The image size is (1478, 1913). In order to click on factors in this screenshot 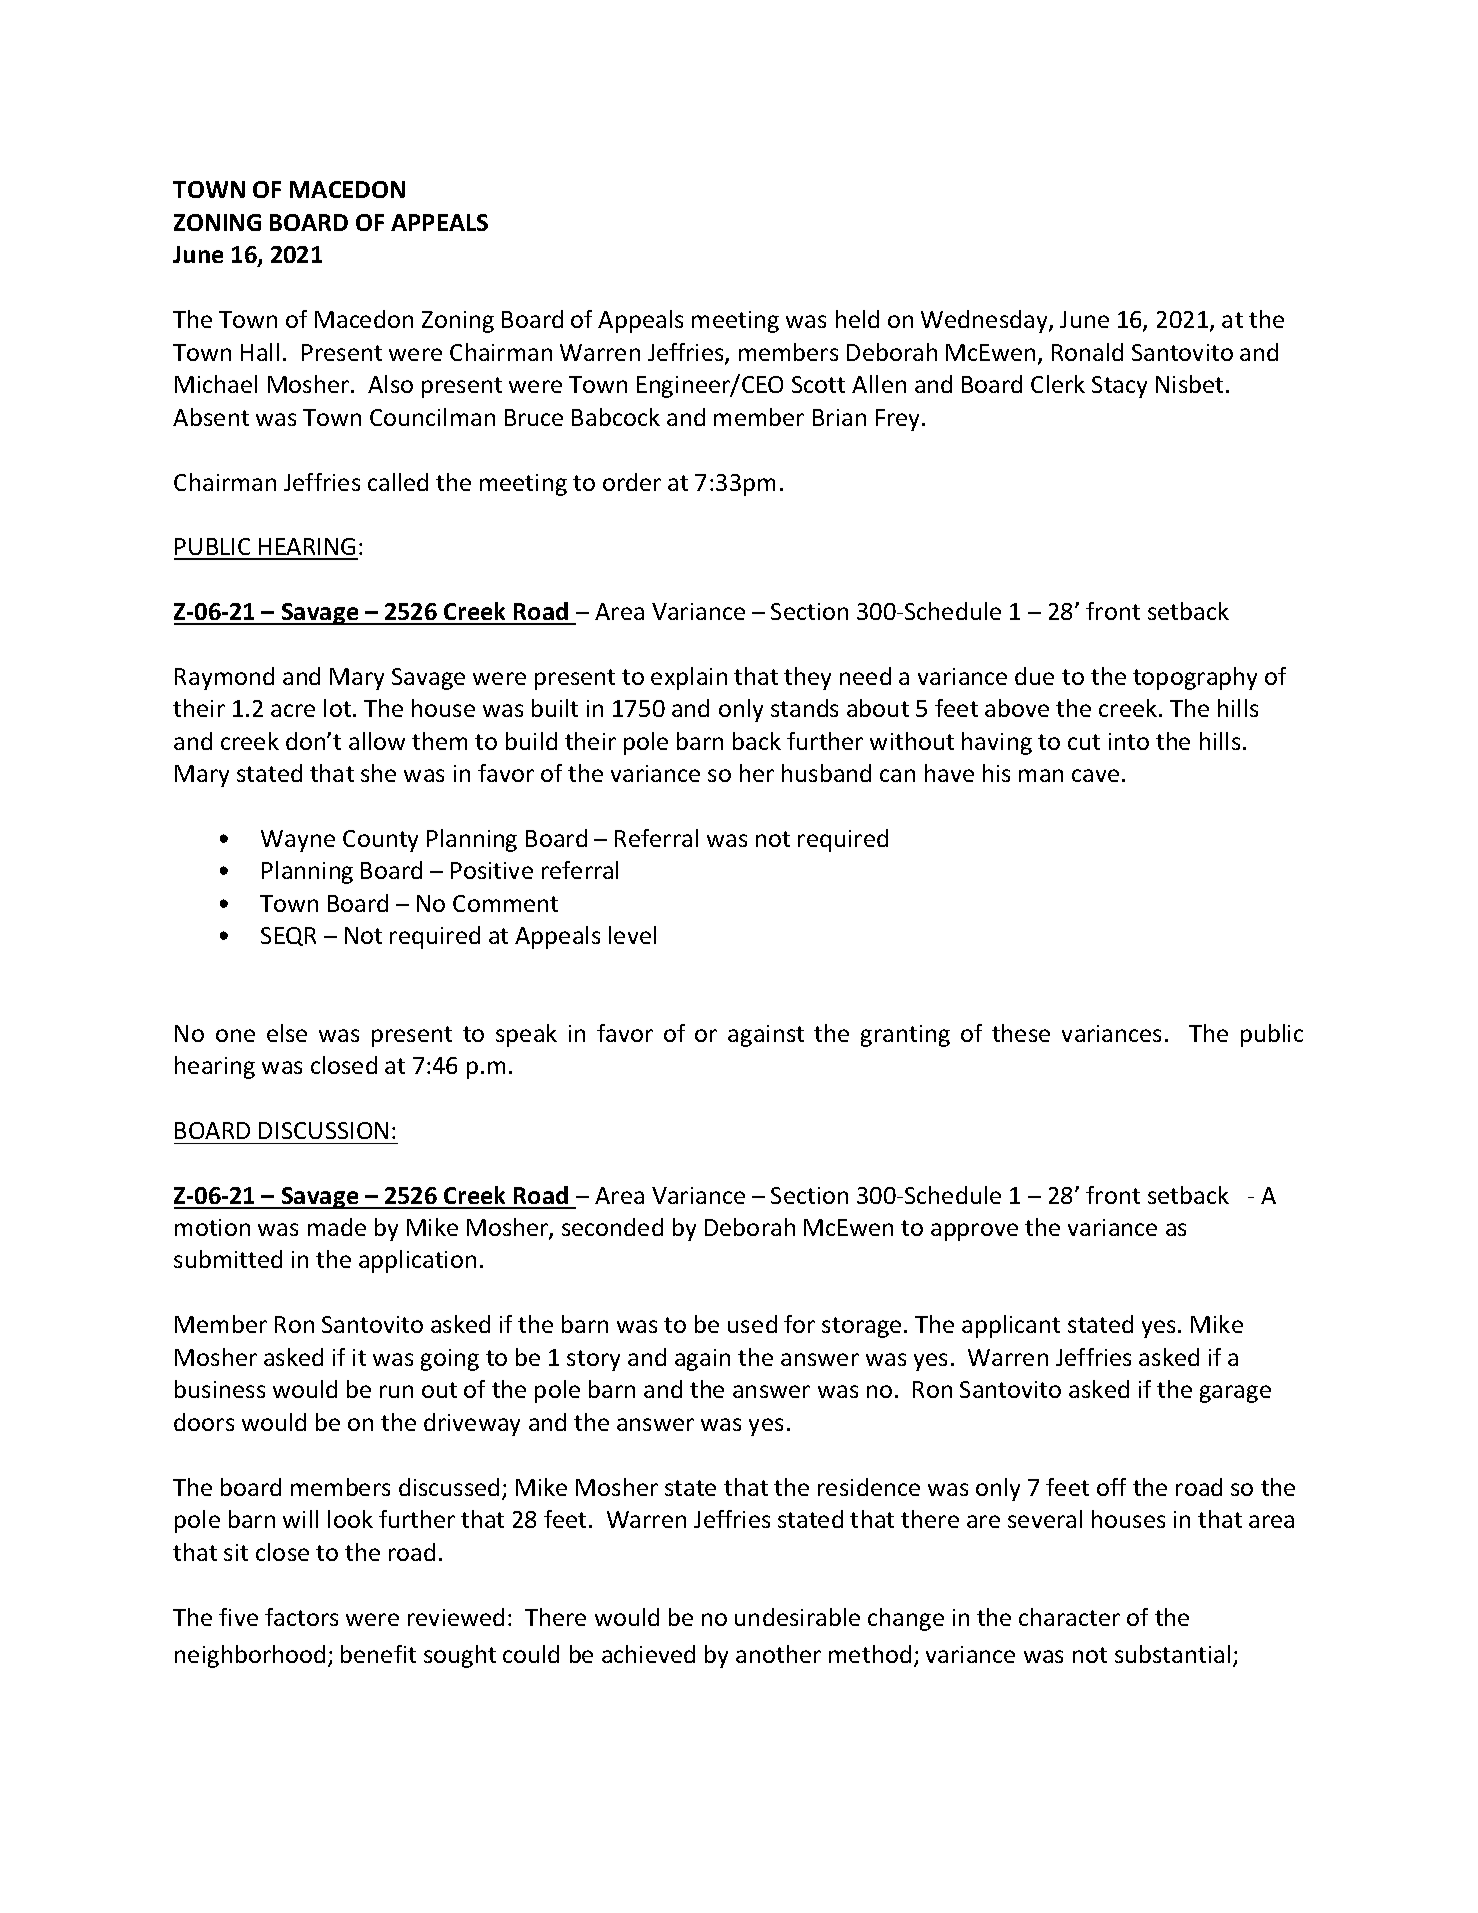, I will do `click(301, 1617)`.
